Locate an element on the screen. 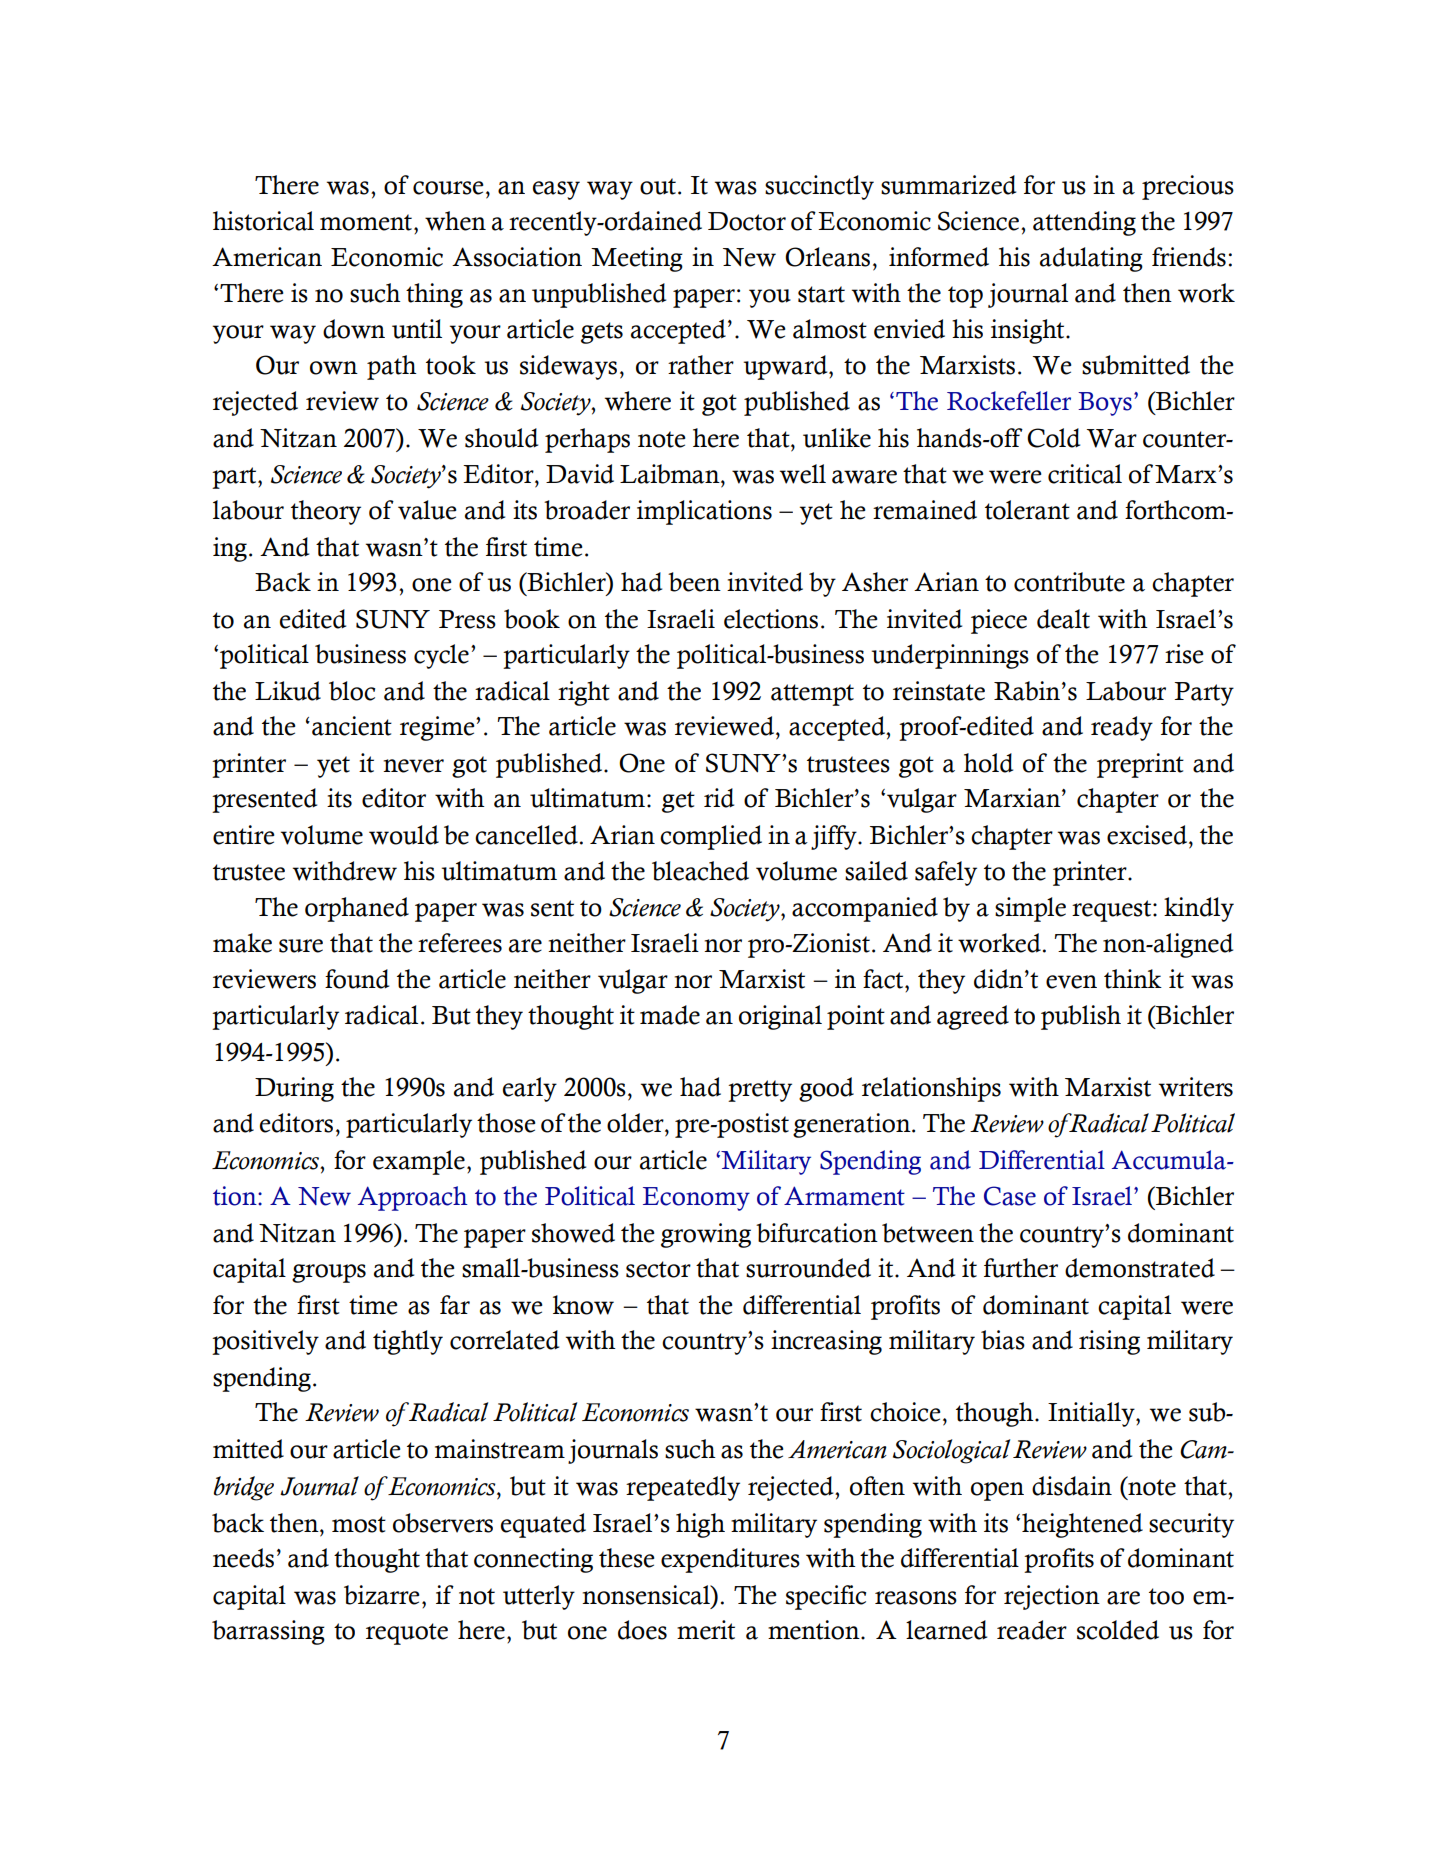 The width and height of the screenshot is (1446, 1872). Doctor is located at coordinates (747, 221).
